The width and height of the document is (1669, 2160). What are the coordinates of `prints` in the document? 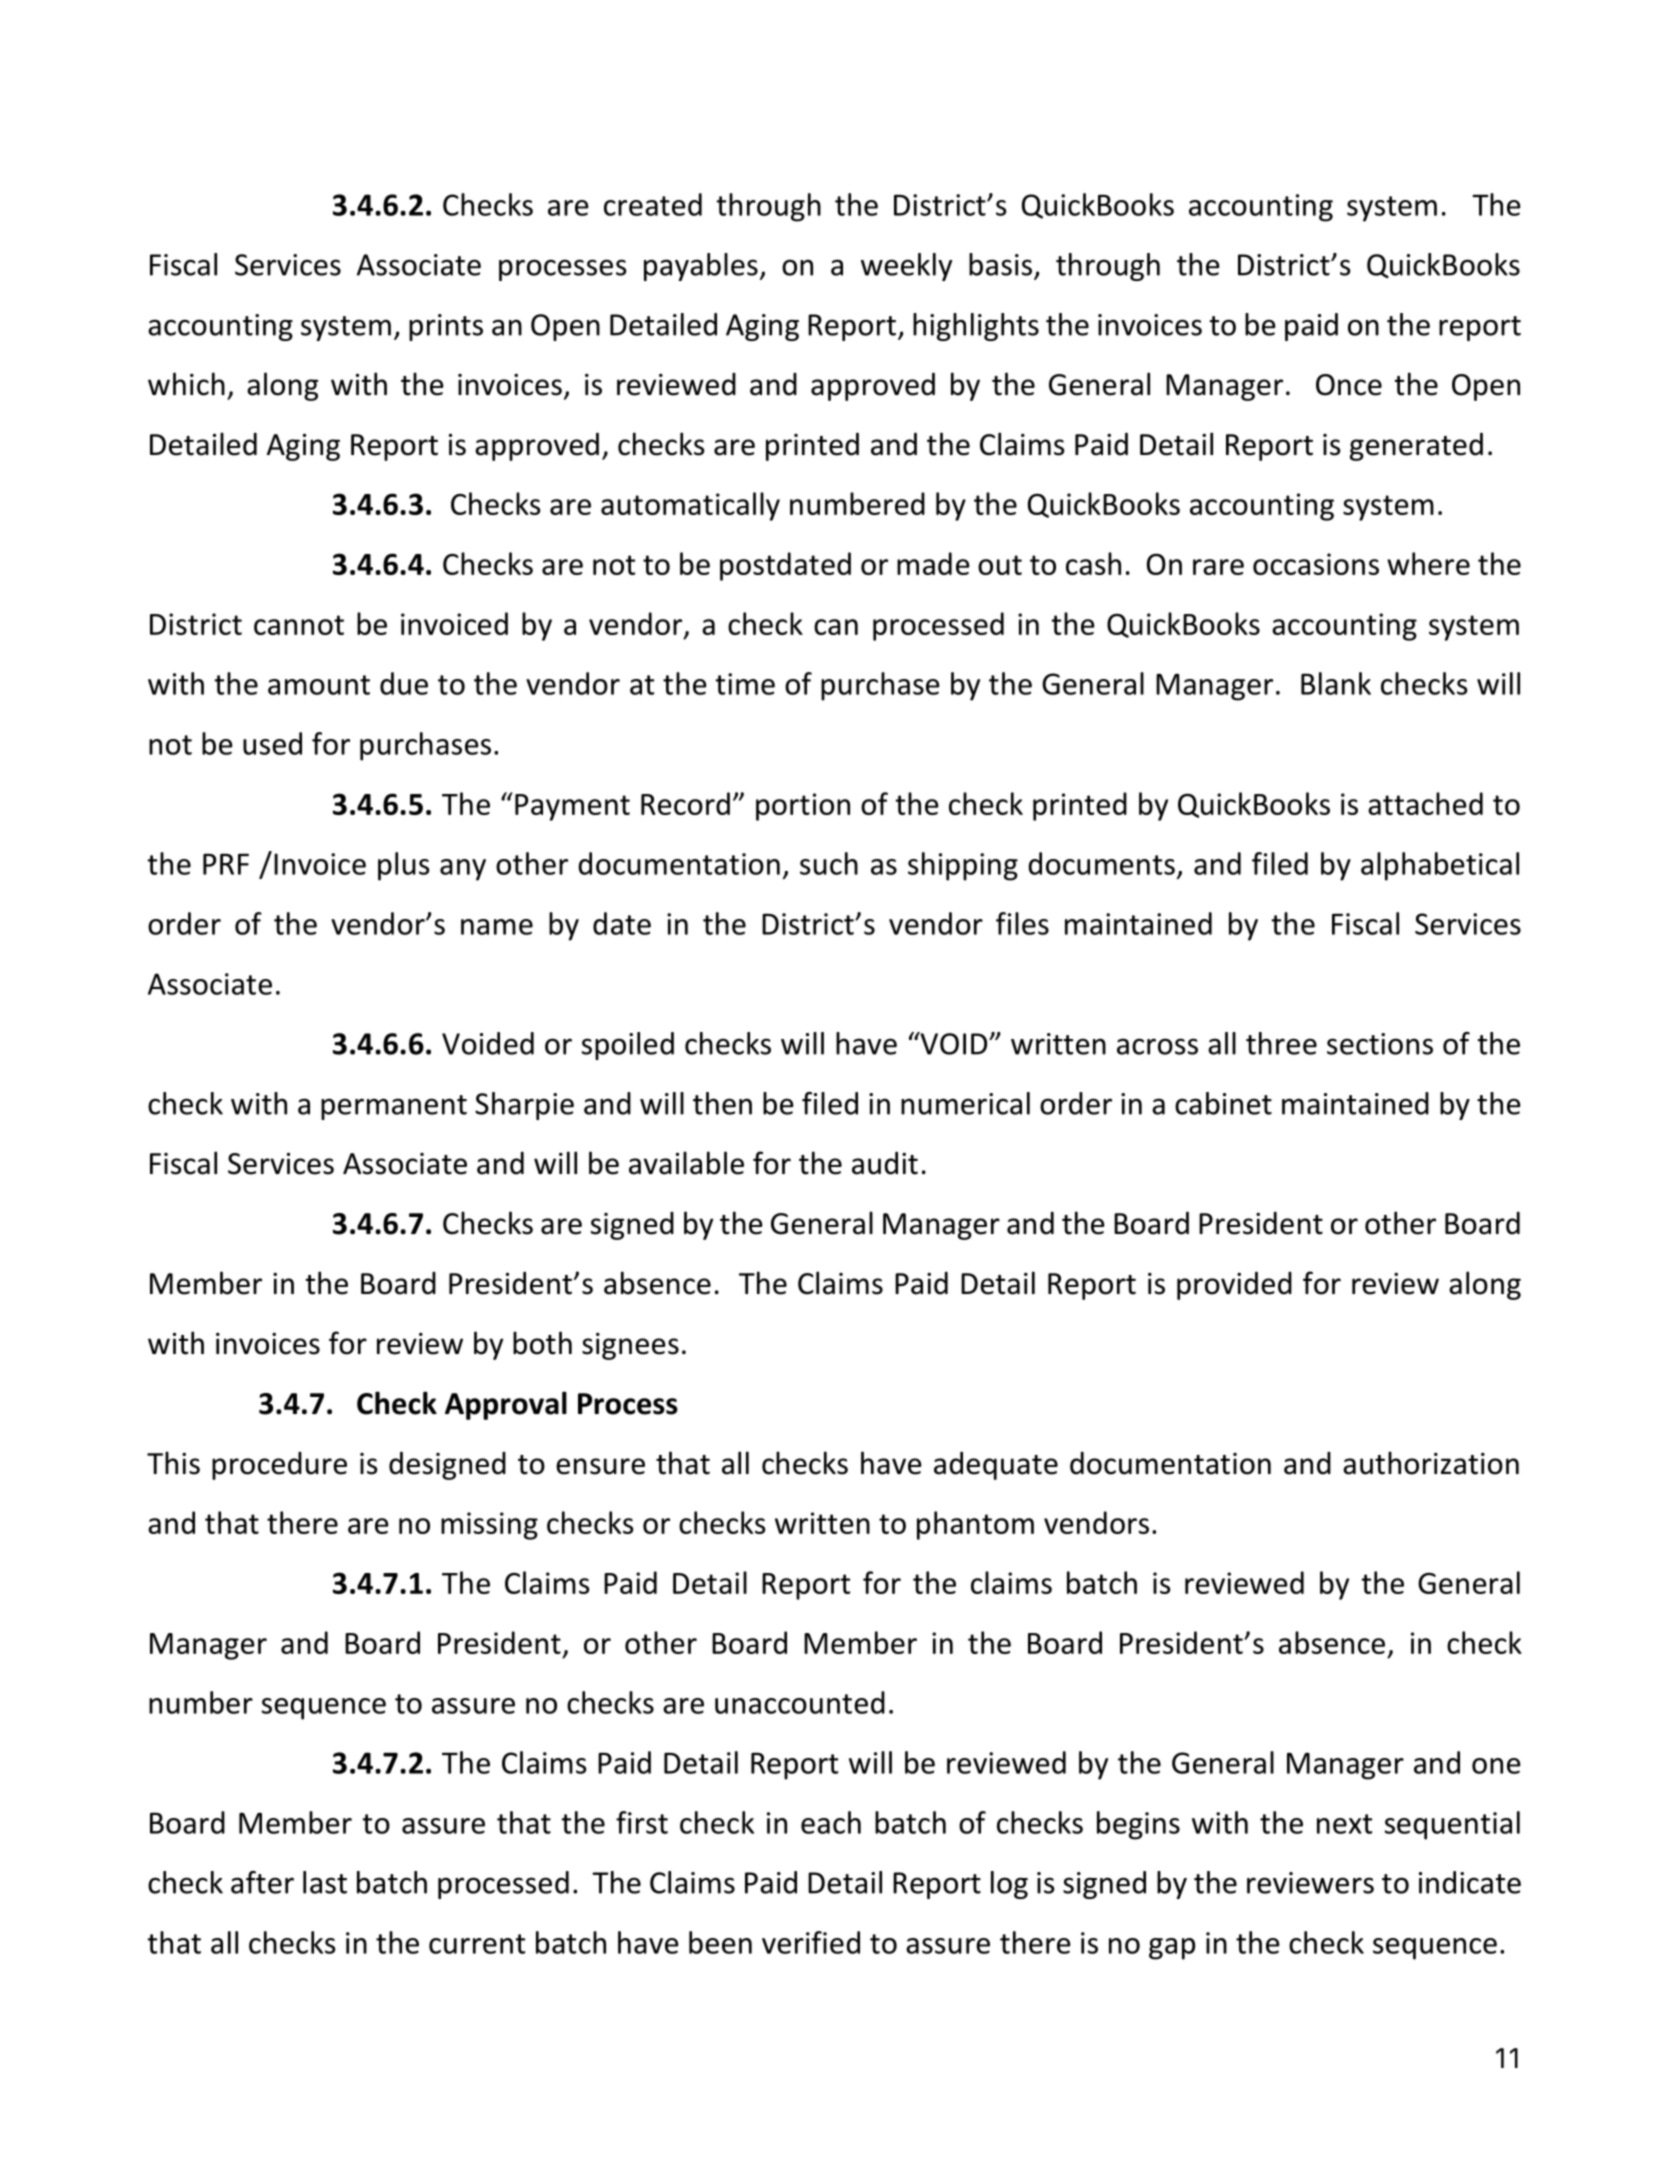 It's located at (446, 327).
